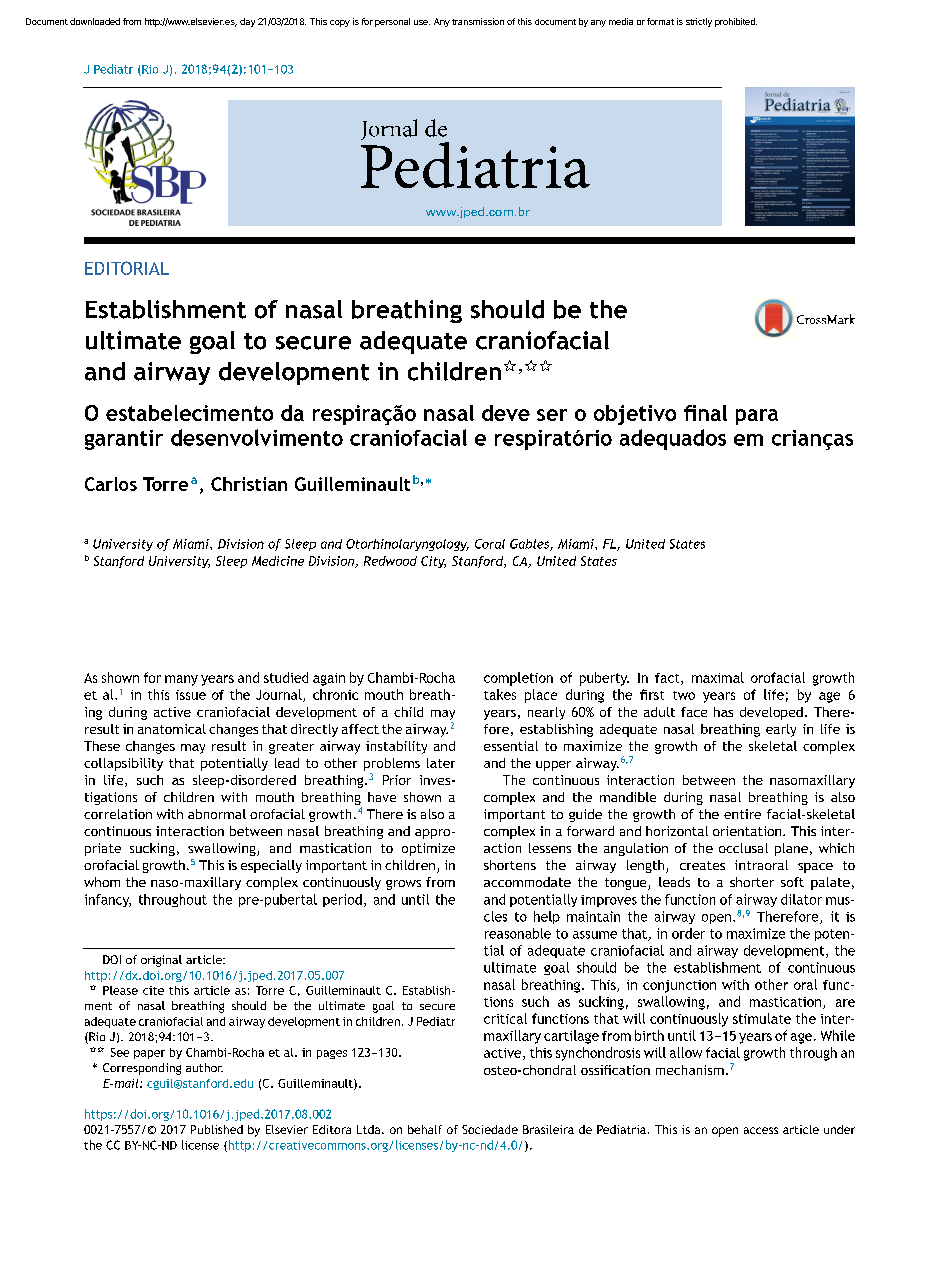 The image size is (952, 1261). What do you see at coordinates (441, 763) in the screenshot?
I see `later` at bounding box center [441, 763].
